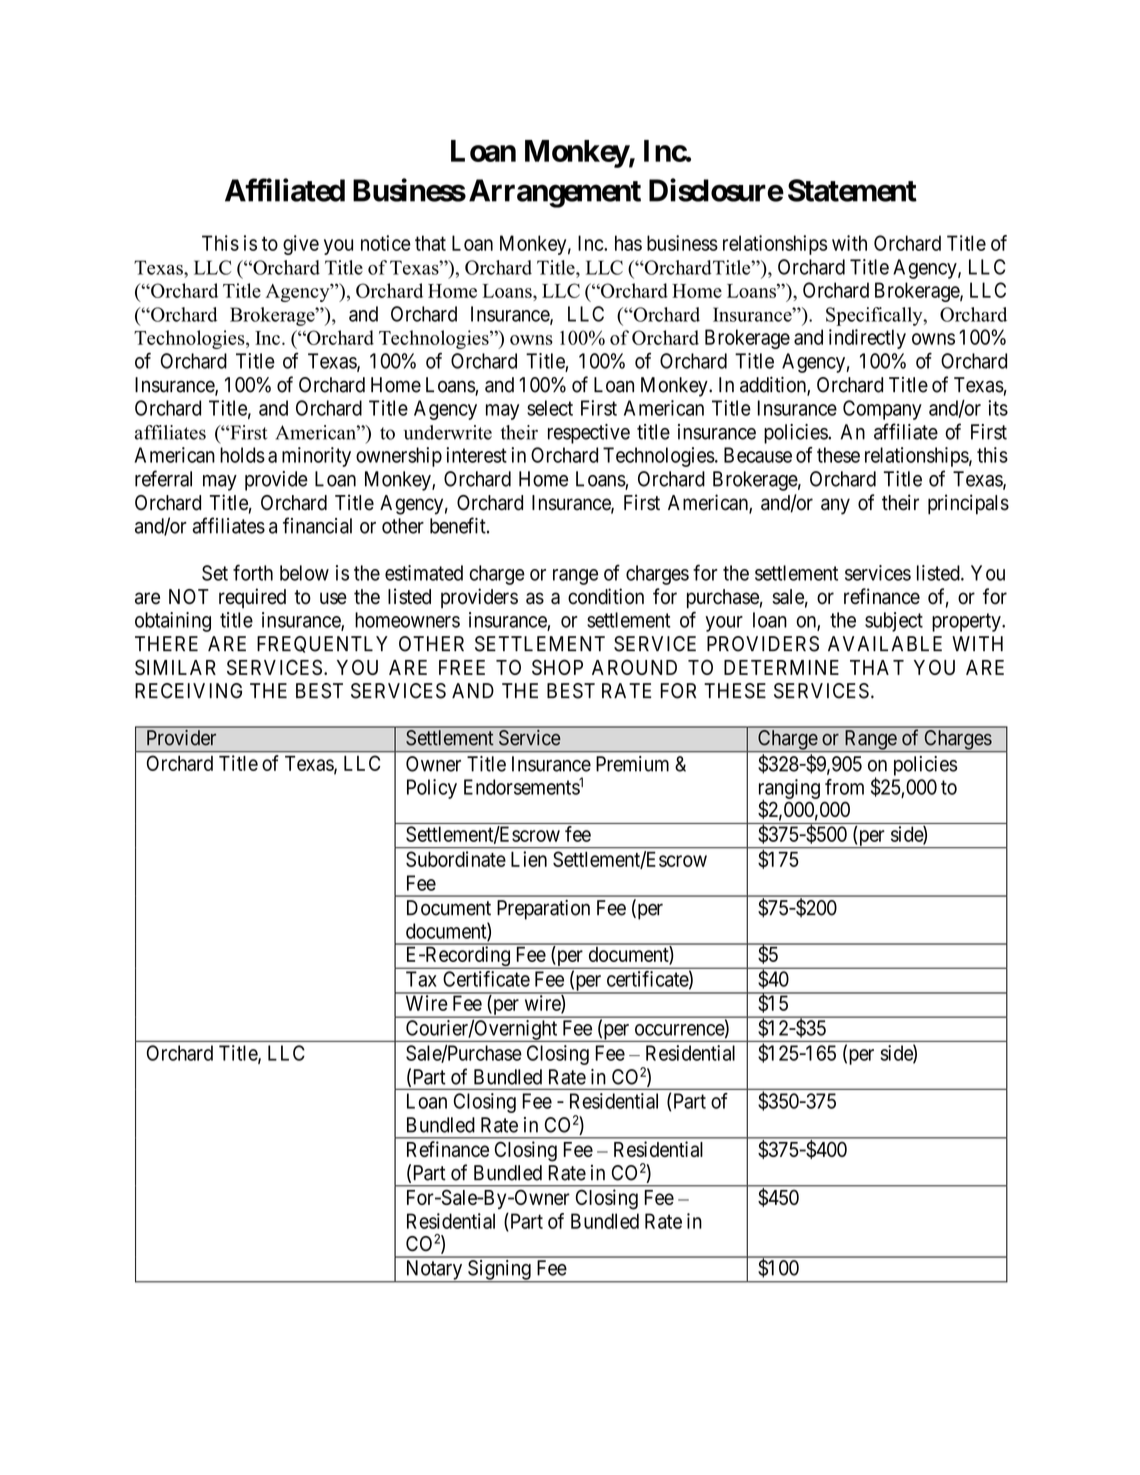 Image resolution: width=1140 pixels, height=1475 pixels. Describe the element at coordinates (844, 787) in the document. I see `from` at that location.
